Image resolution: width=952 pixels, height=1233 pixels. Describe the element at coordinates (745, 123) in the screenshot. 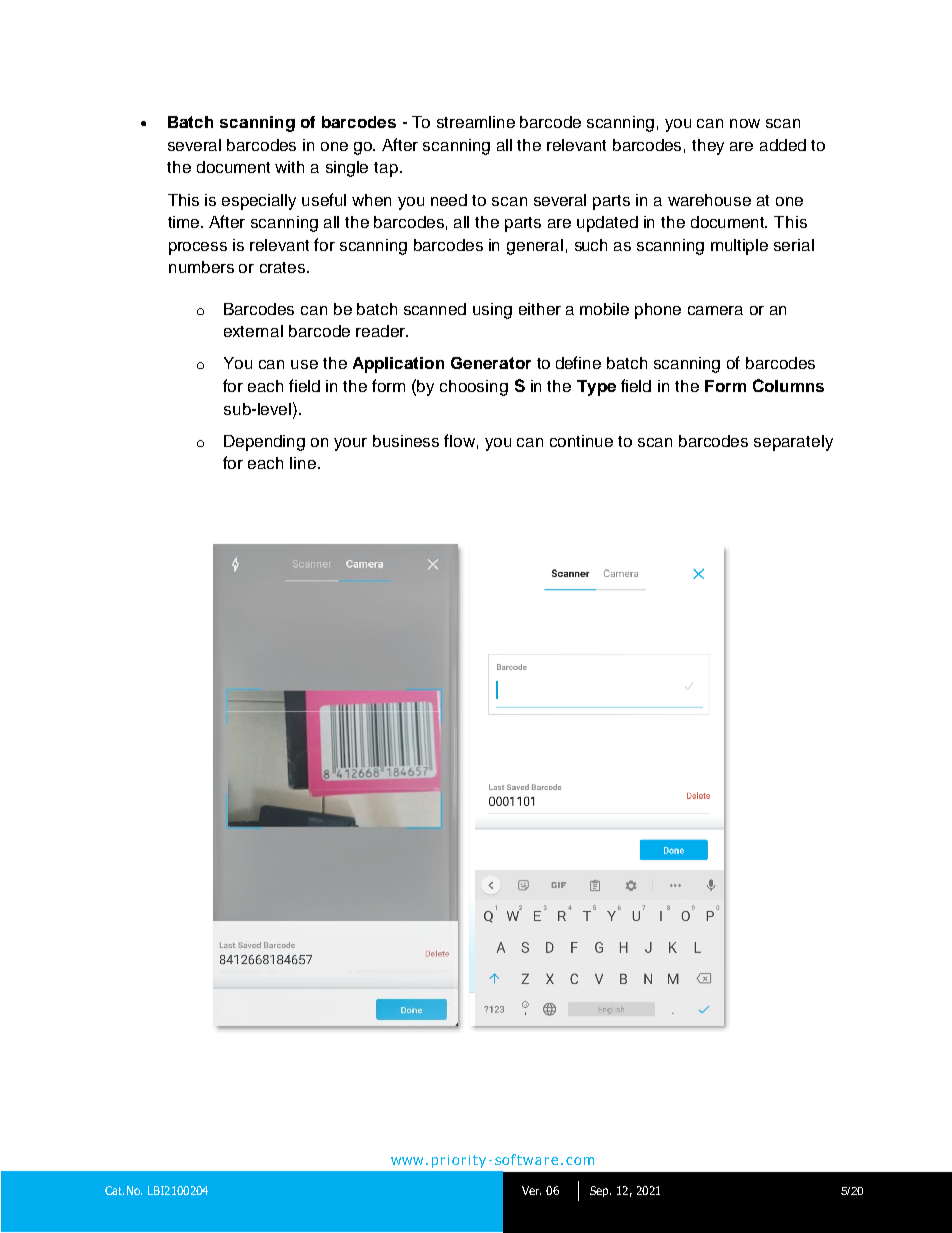

I see `now` at that location.
